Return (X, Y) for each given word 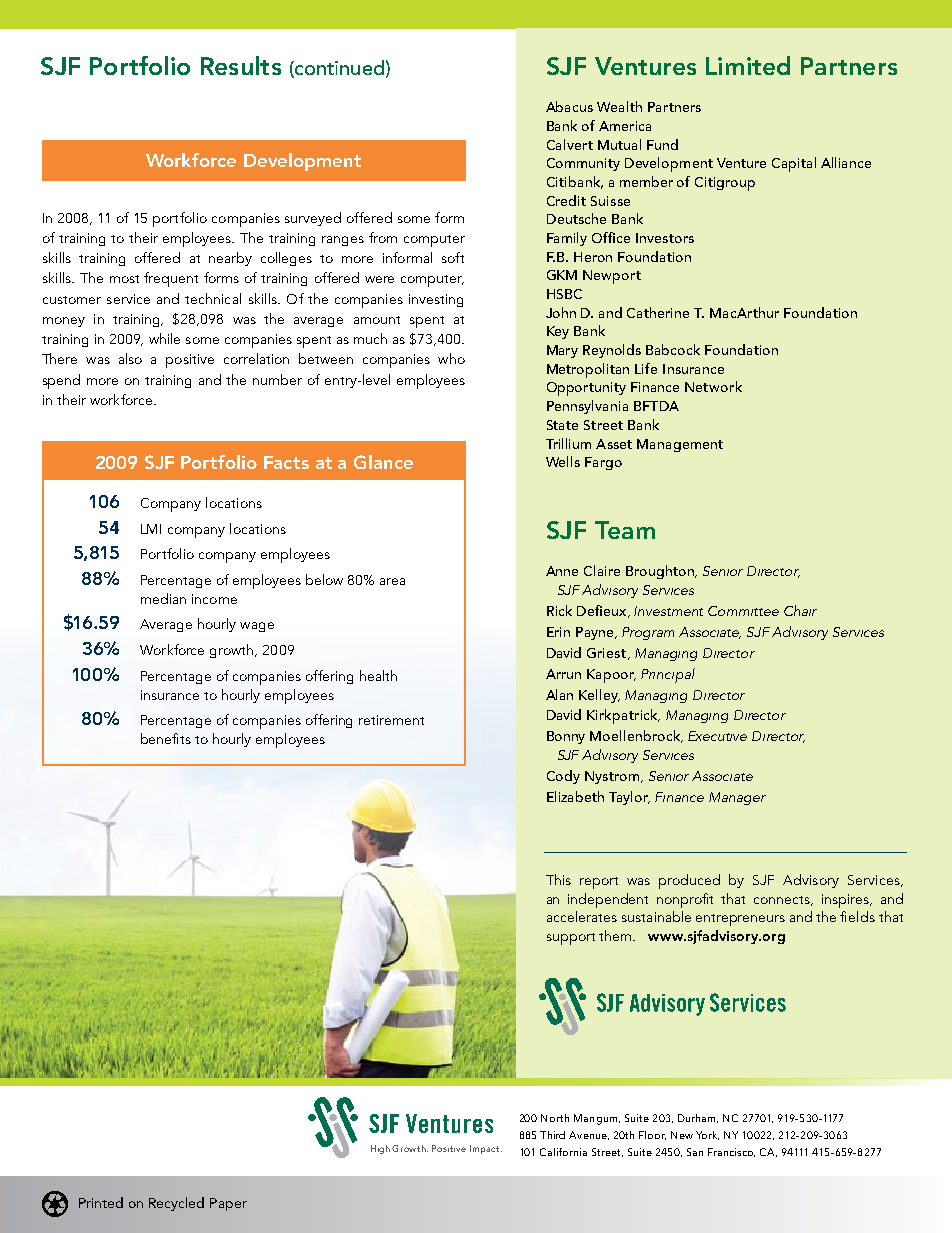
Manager (737, 798)
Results (241, 65)
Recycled (176, 1204)
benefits (166, 738)
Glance (383, 462)
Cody (563, 777)
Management (680, 445)
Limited (748, 65)
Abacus (569, 106)
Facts (286, 462)
